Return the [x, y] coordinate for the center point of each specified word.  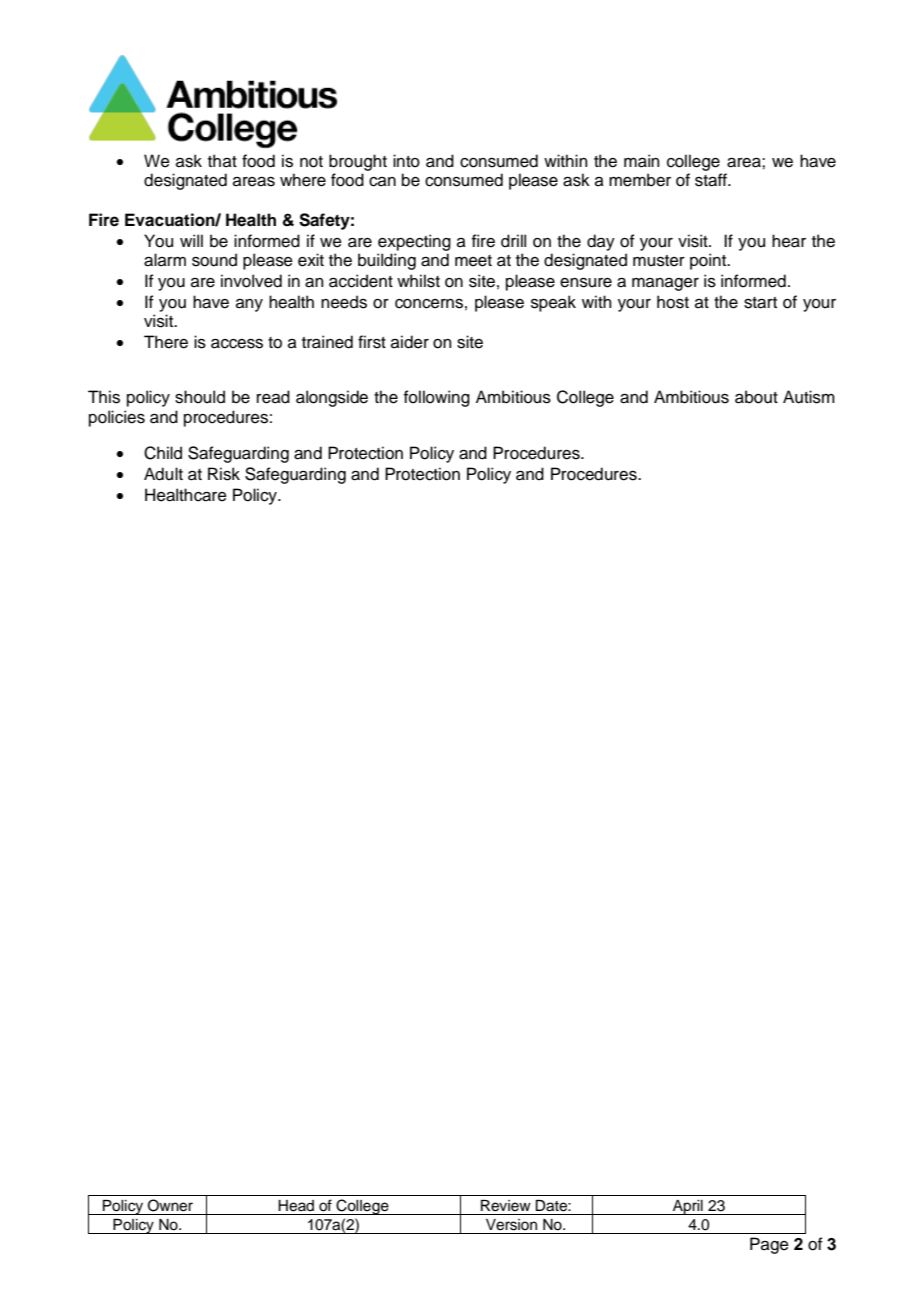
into [406, 161]
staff [712, 180]
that [222, 161]
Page [769, 1245]
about [756, 397]
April [688, 1207]
